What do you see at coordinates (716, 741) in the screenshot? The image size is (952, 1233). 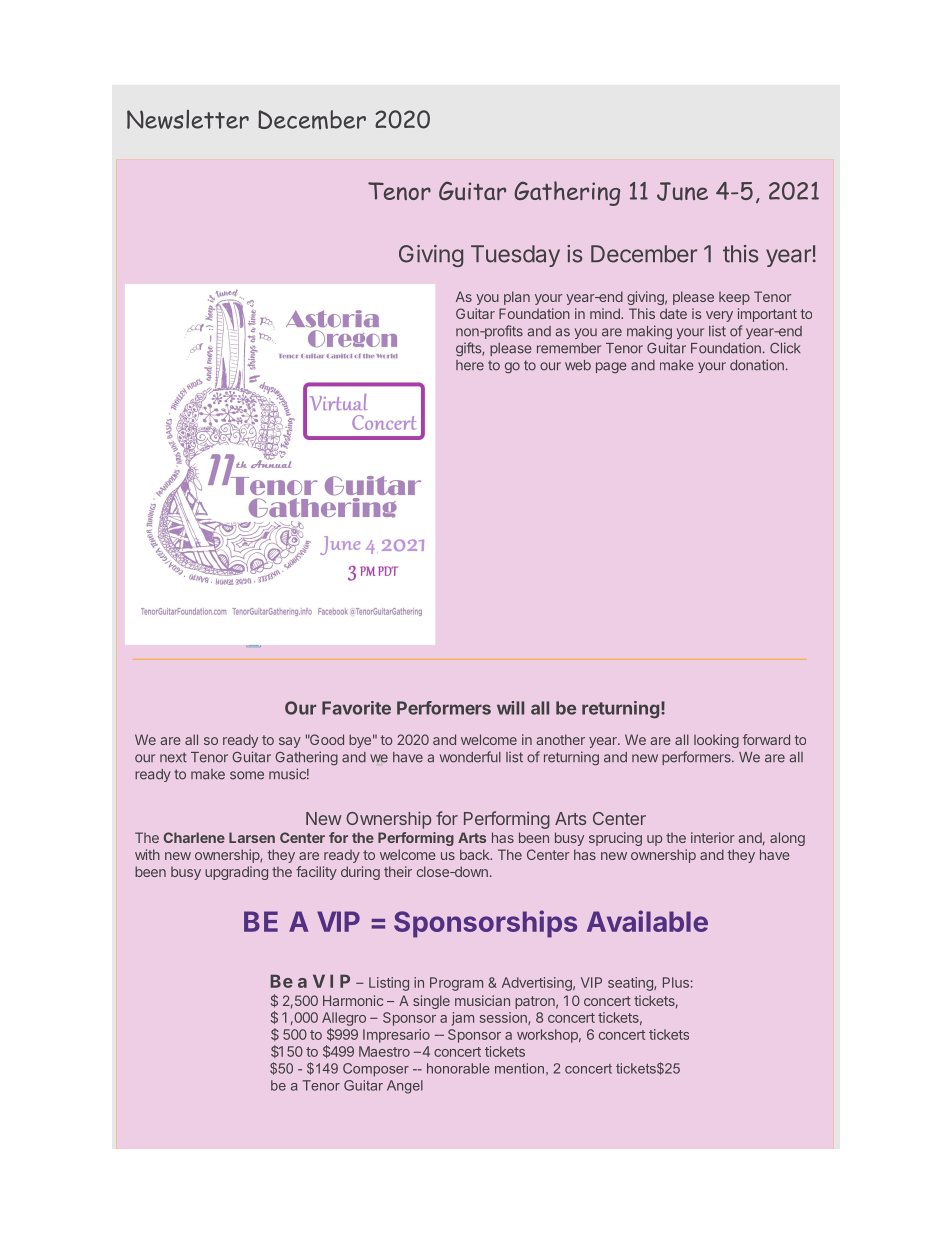 I see `looking` at bounding box center [716, 741].
